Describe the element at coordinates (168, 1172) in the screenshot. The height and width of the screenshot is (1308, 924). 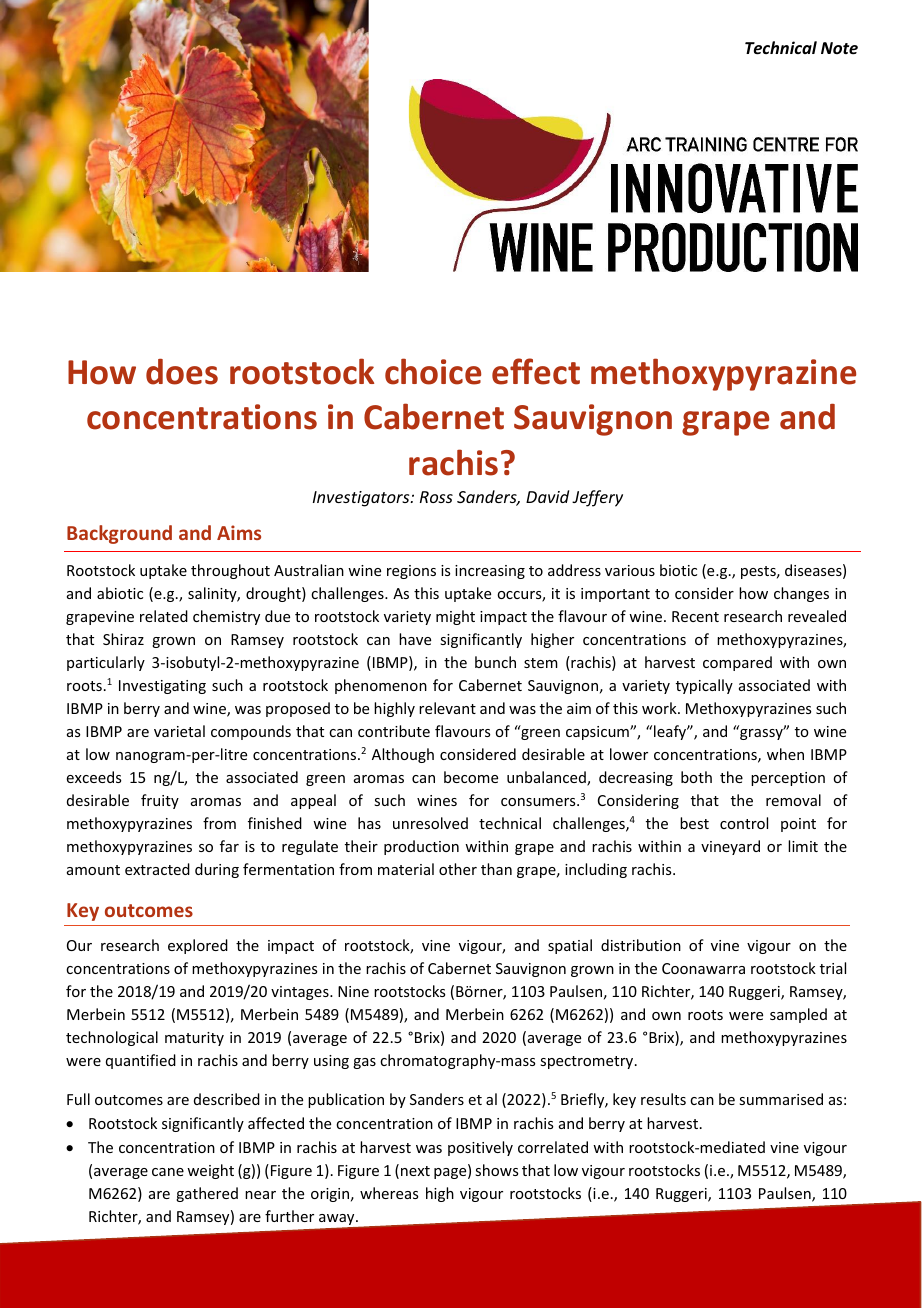
I see `cane` at that location.
